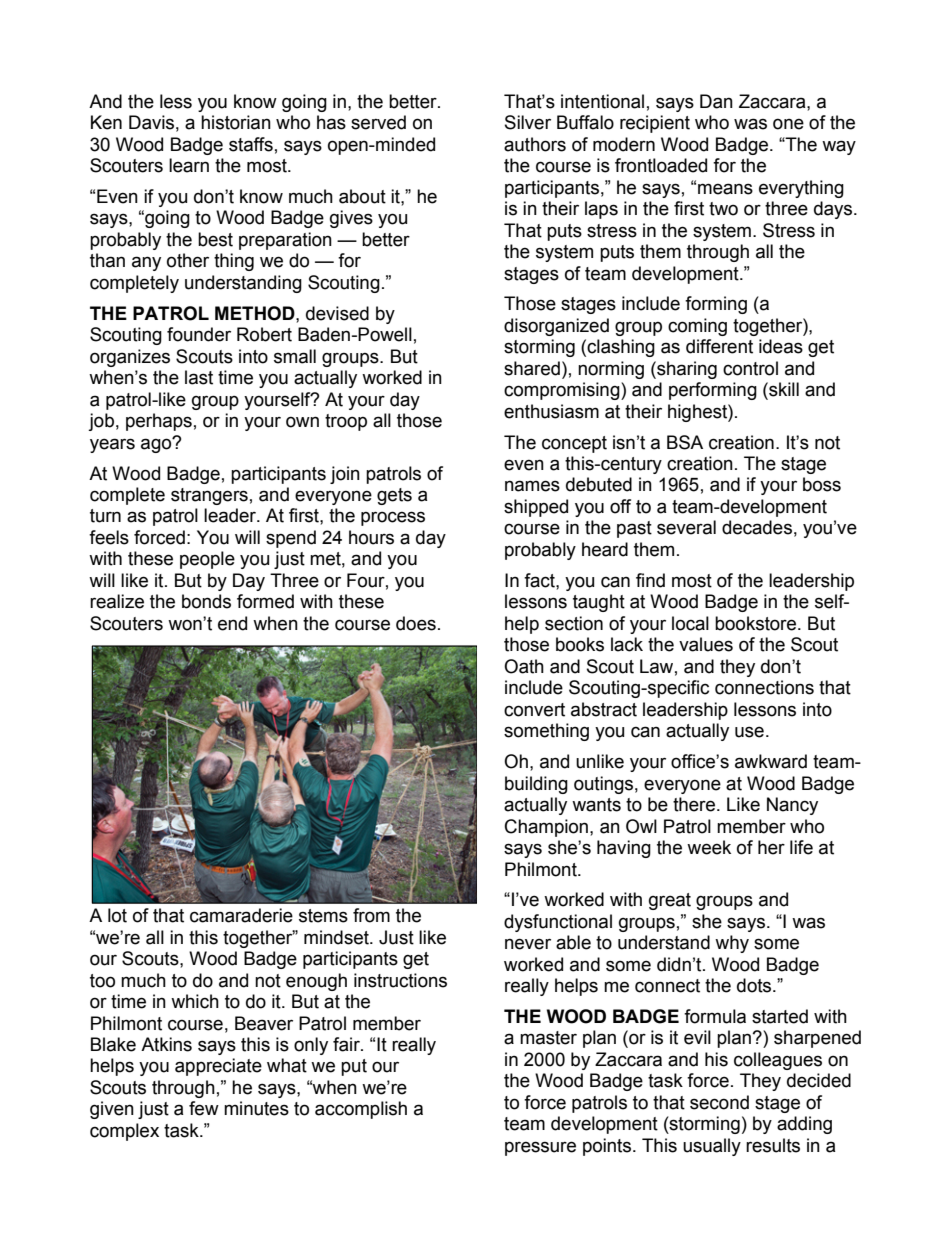  Describe the element at coordinates (189, 165) in the screenshot. I see `learn` at that location.
